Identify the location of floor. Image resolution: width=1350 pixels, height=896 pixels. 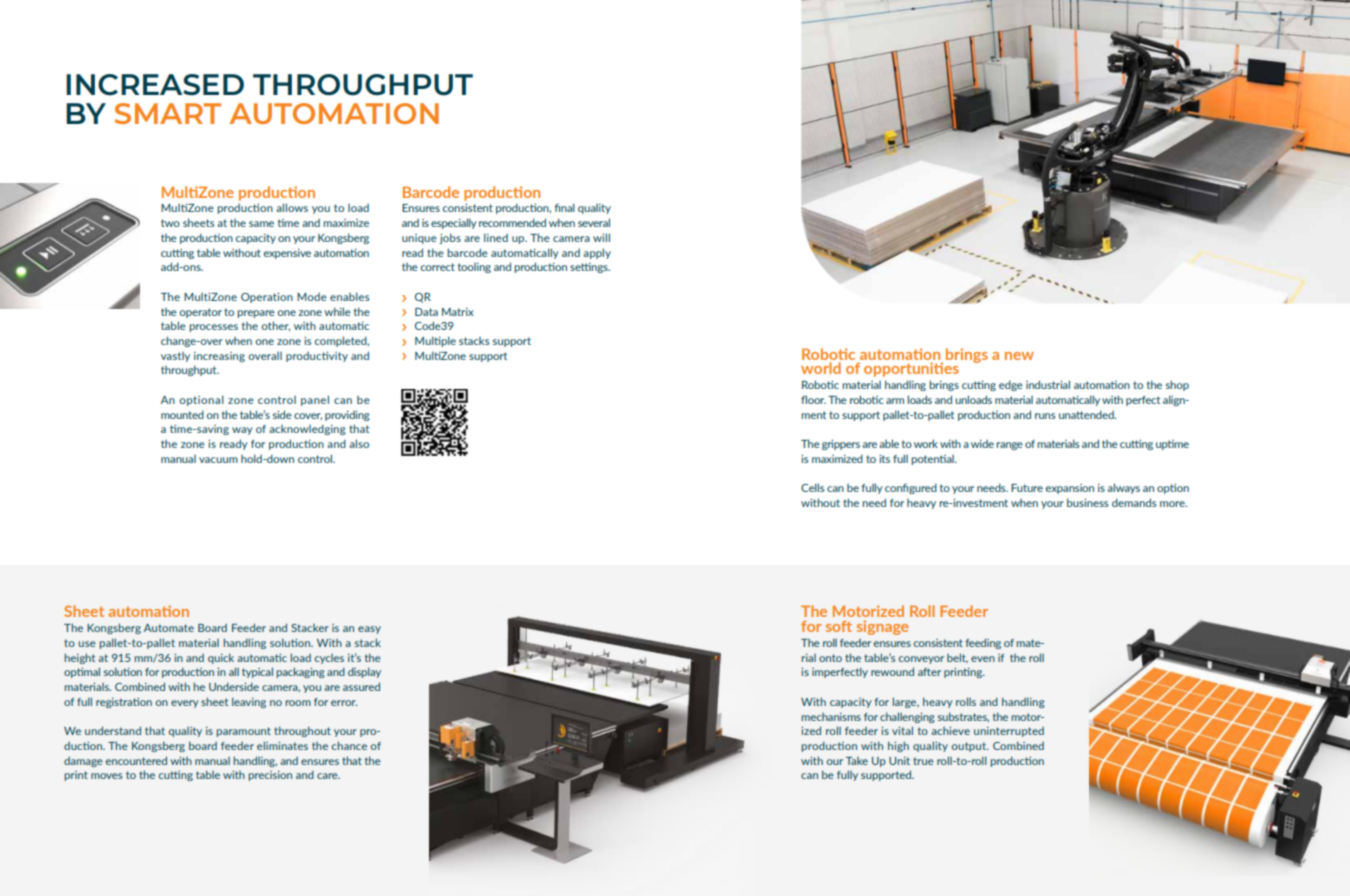
(813, 399).
